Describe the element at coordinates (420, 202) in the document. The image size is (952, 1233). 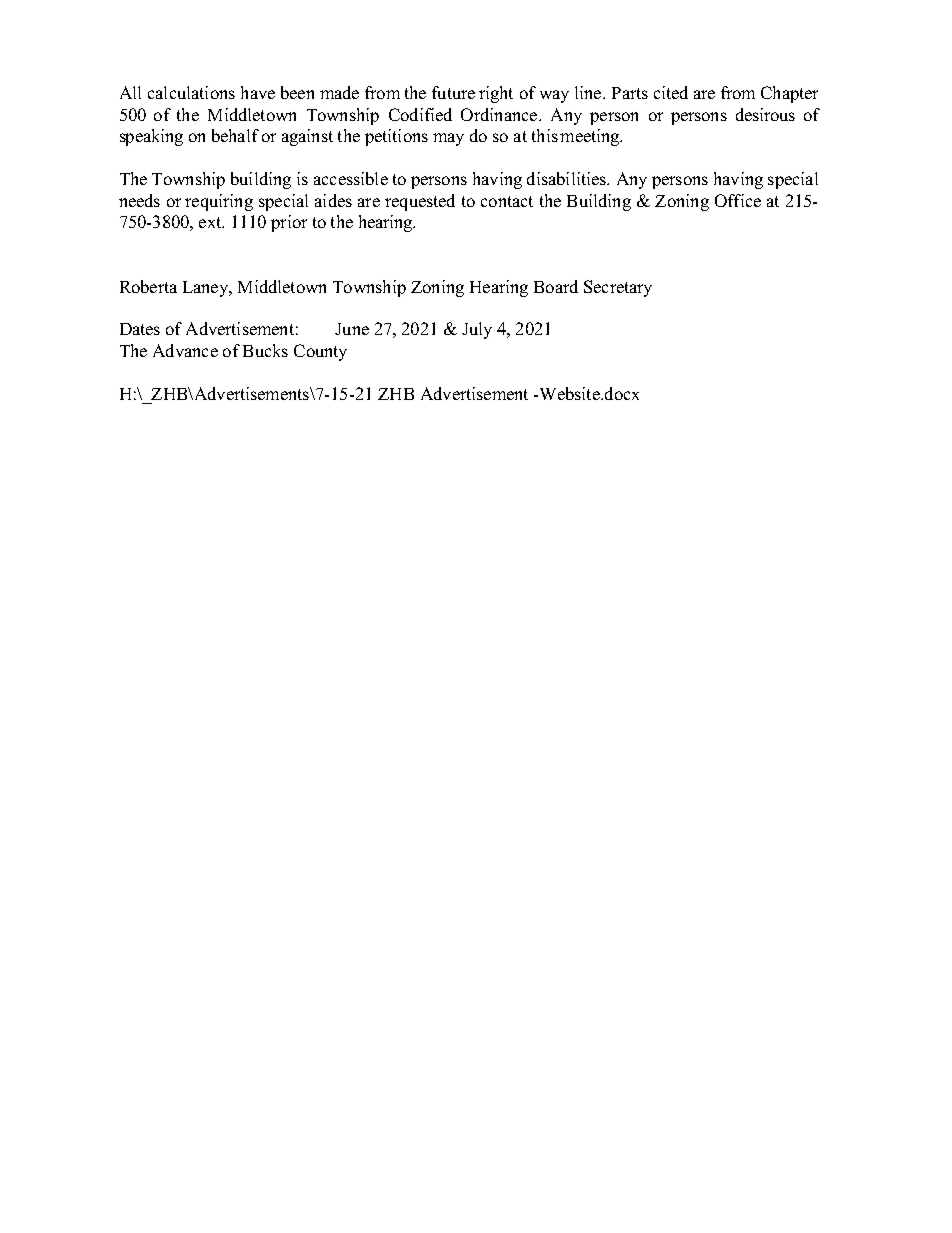
I see `requested` at that location.
